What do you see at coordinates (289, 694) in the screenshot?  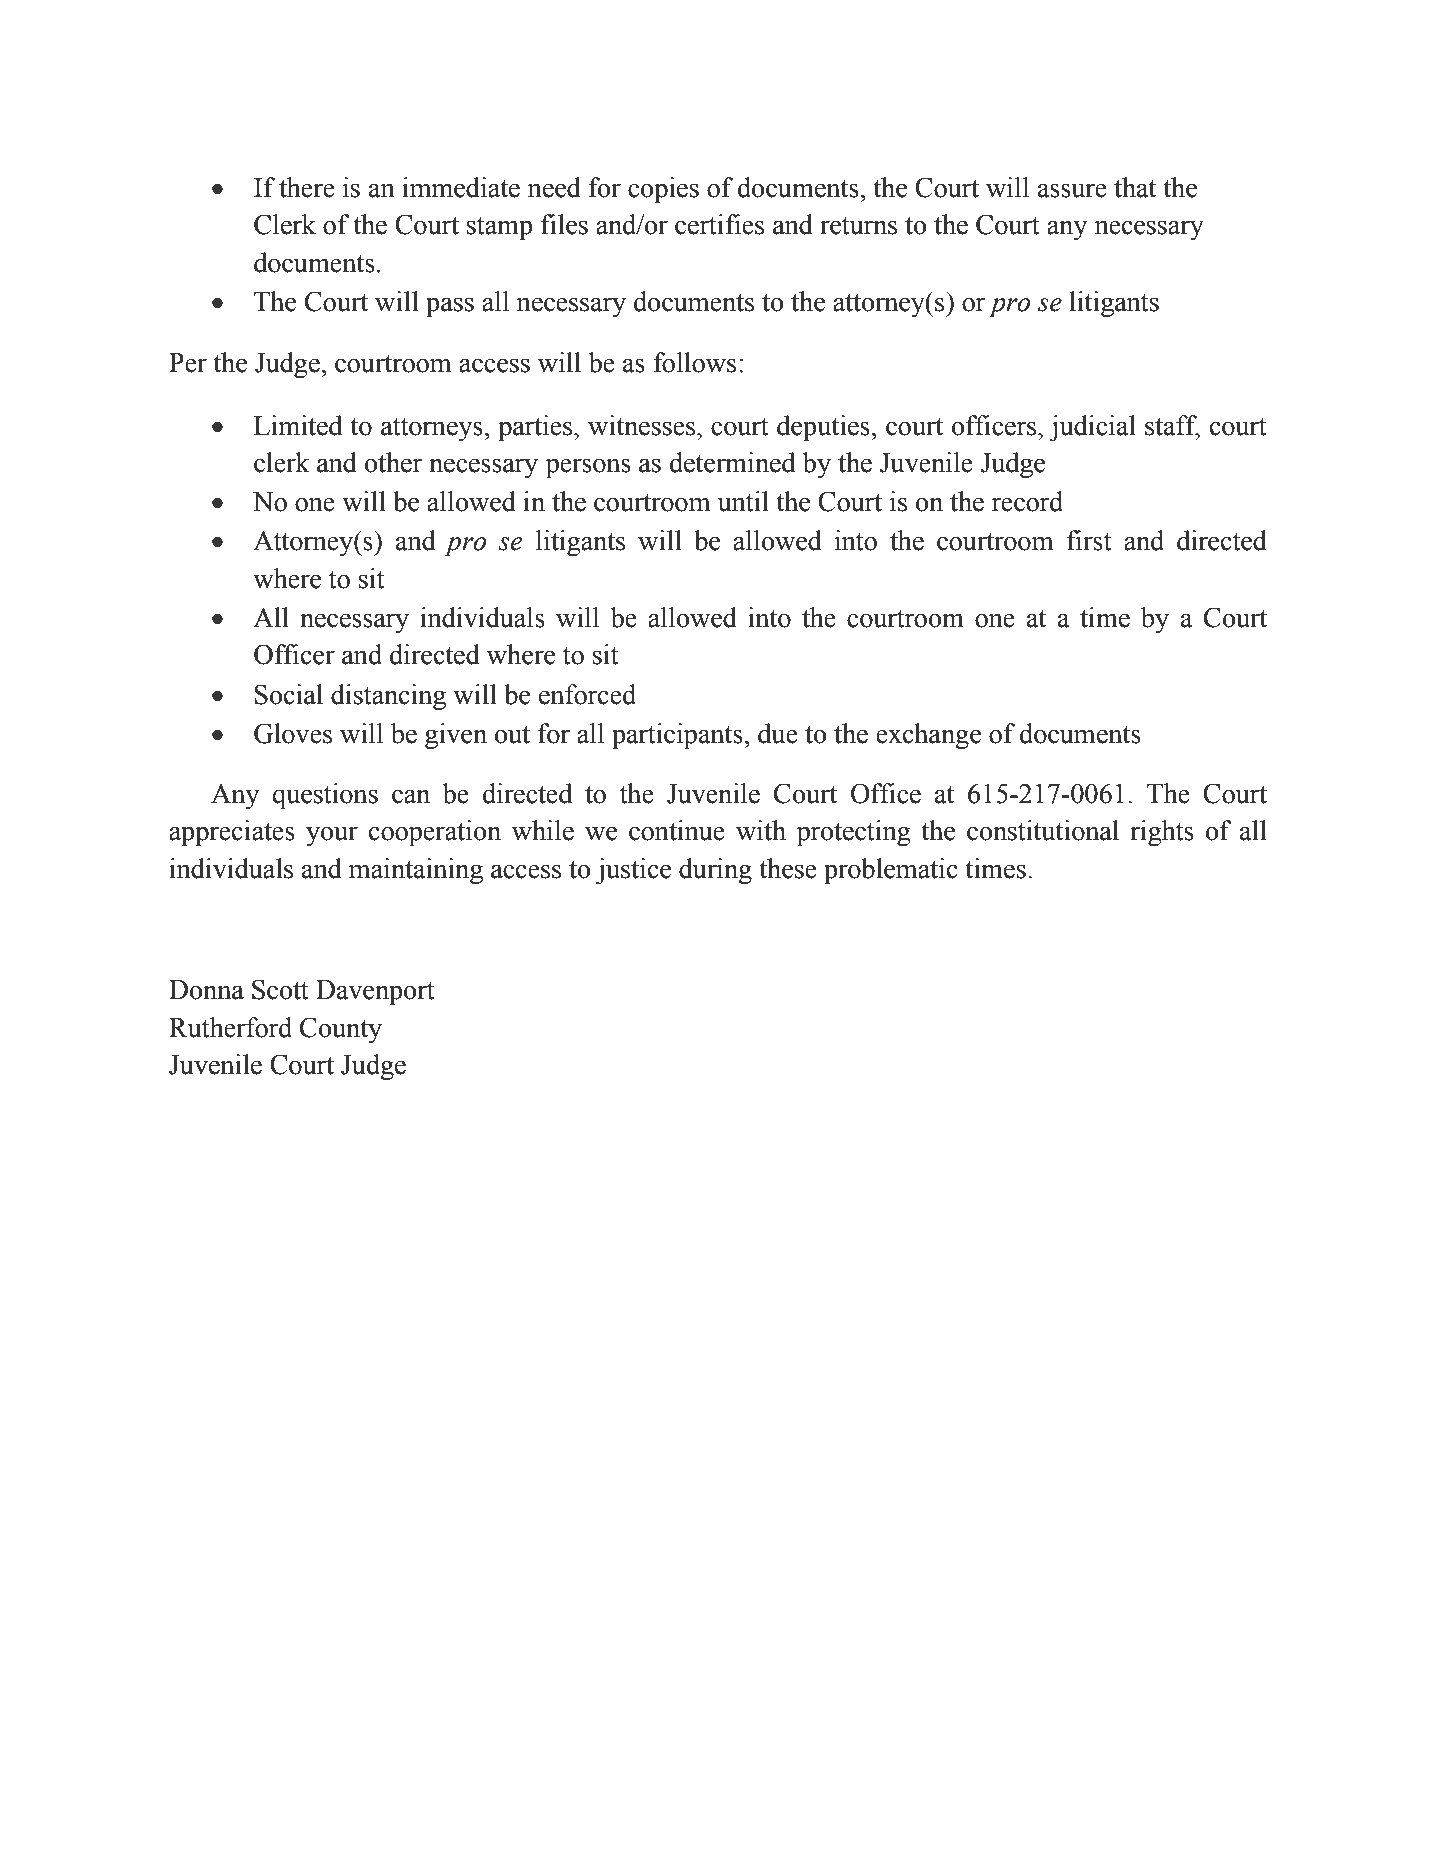 I see `Social` at bounding box center [289, 694].
